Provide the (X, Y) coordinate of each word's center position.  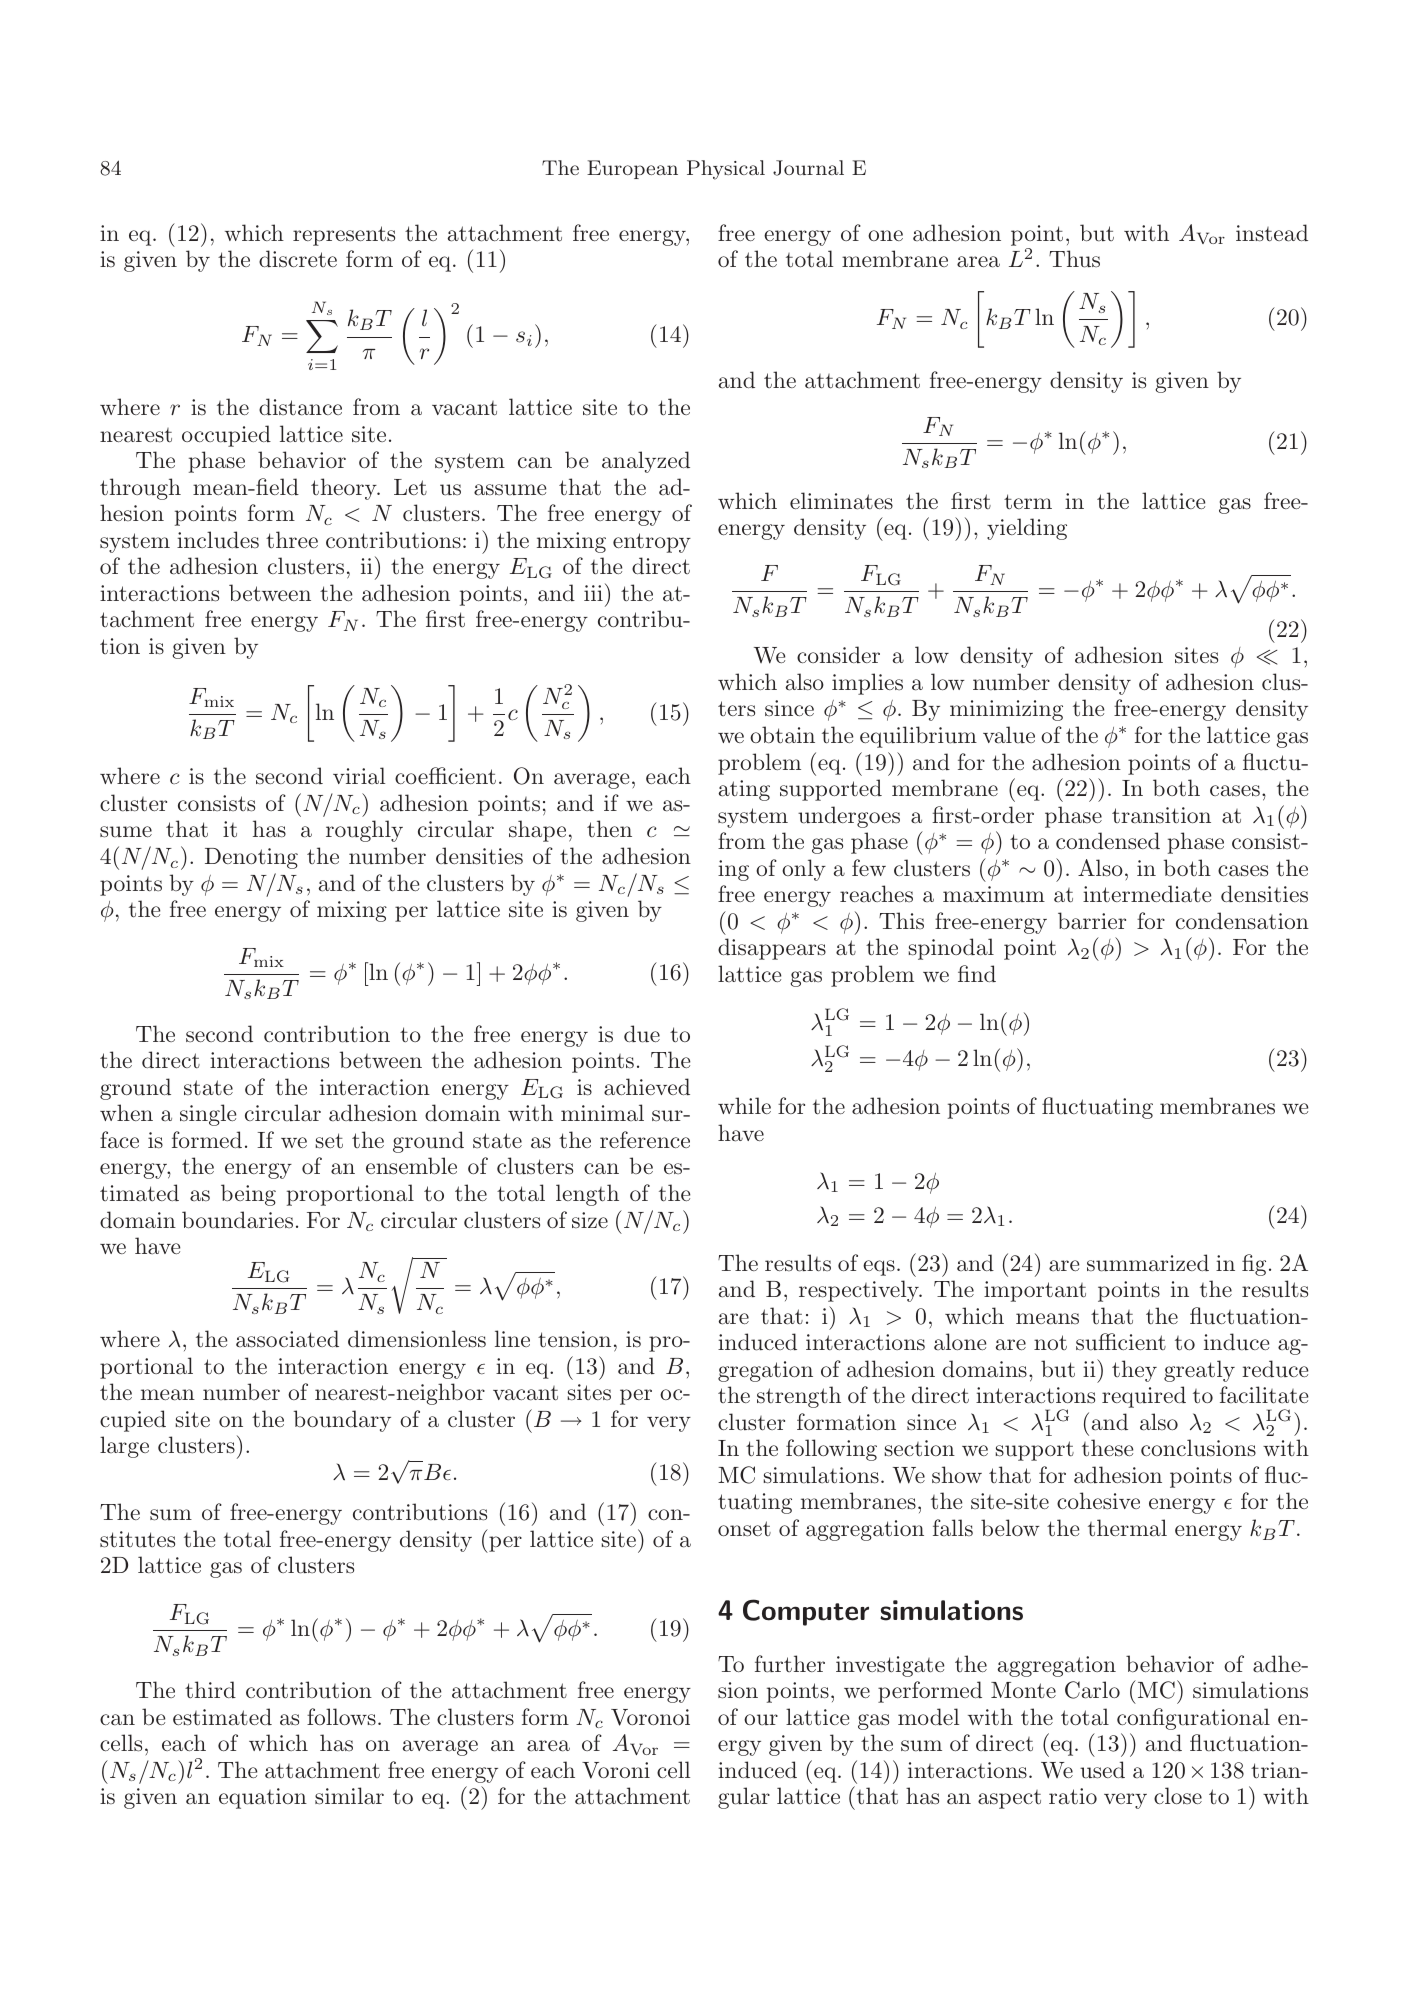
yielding (1027, 529)
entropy (652, 543)
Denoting (251, 858)
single (208, 1115)
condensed (1108, 841)
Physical (726, 170)
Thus (1074, 259)
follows (341, 1717)
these (1107, 1448)
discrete (298, 258)
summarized (1148, 1263)
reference (645, 1139)
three (292, 540)
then (609, 828)
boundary (342, 1421)
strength (799, 1397)
